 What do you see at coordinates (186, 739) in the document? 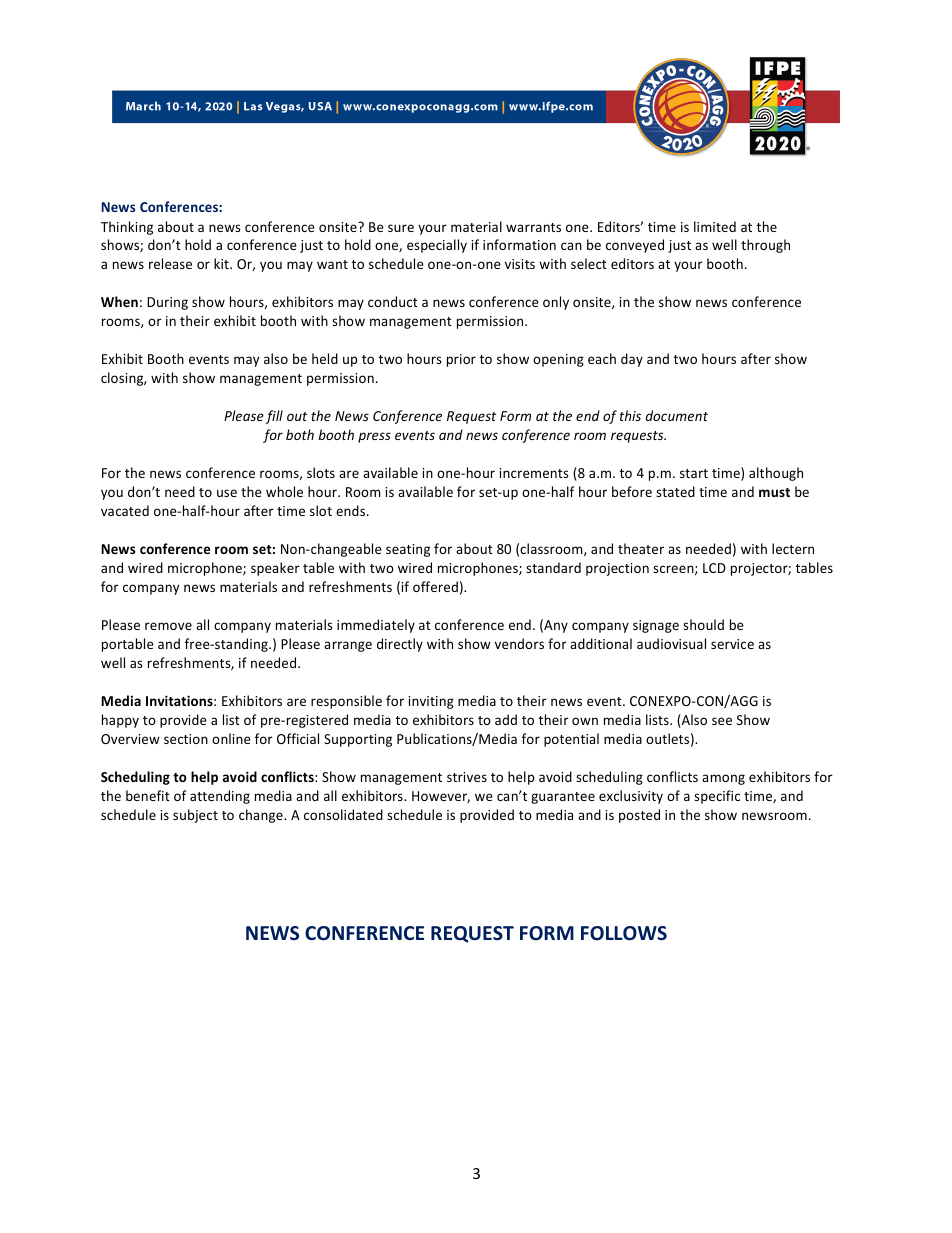
I see `section` at bounding box center [186, 739].
